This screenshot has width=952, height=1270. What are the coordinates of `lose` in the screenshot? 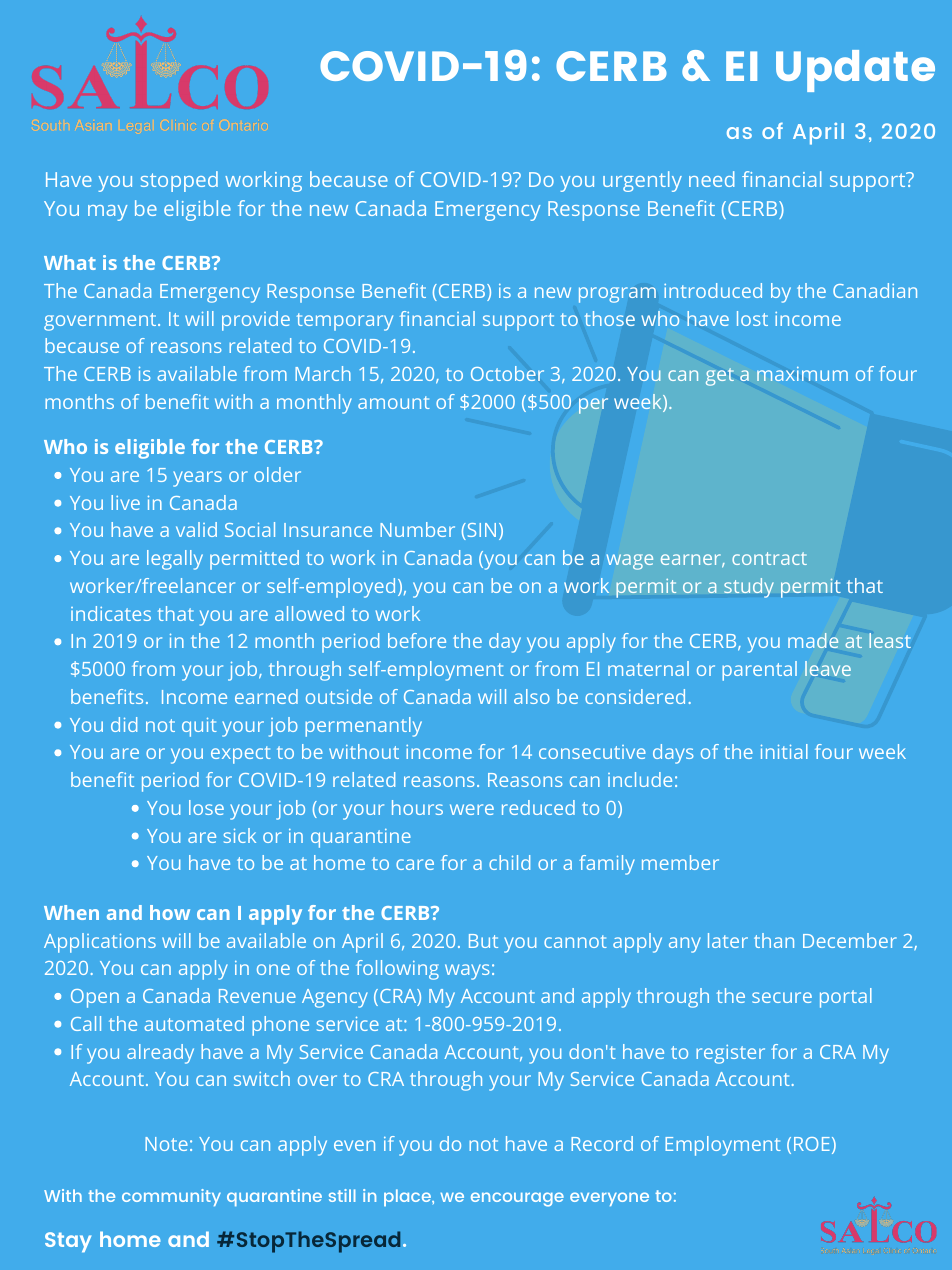 It's located at (206, 807).
